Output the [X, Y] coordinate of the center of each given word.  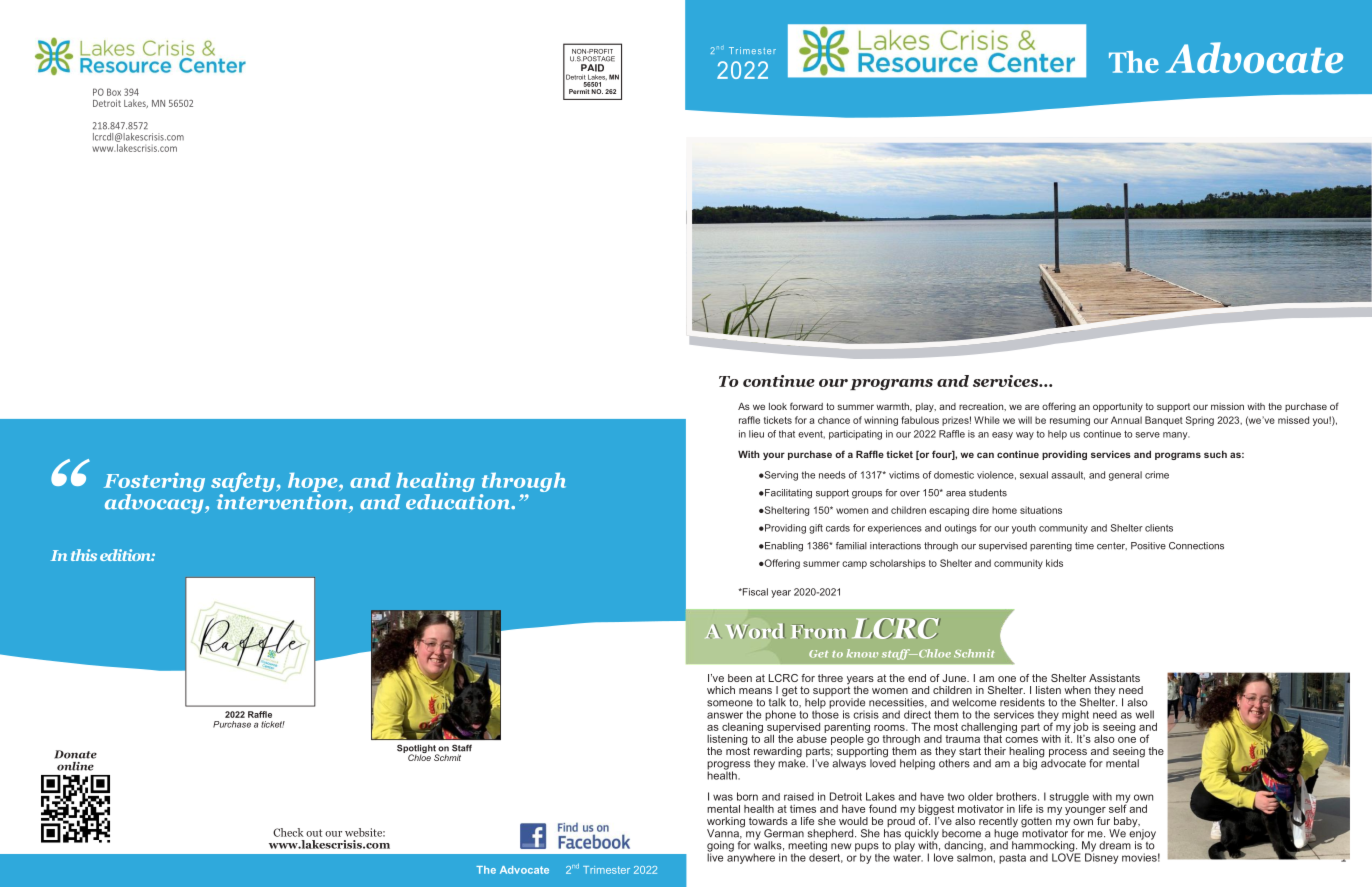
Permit [579, 91]
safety [243, 482]
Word [756, 631]
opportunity [1118, 407]
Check [288, 832]
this [84, 555]
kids [1054, 563]
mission [1227, 406]
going [720, 847]
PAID [592, 68]
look [778, 406]
